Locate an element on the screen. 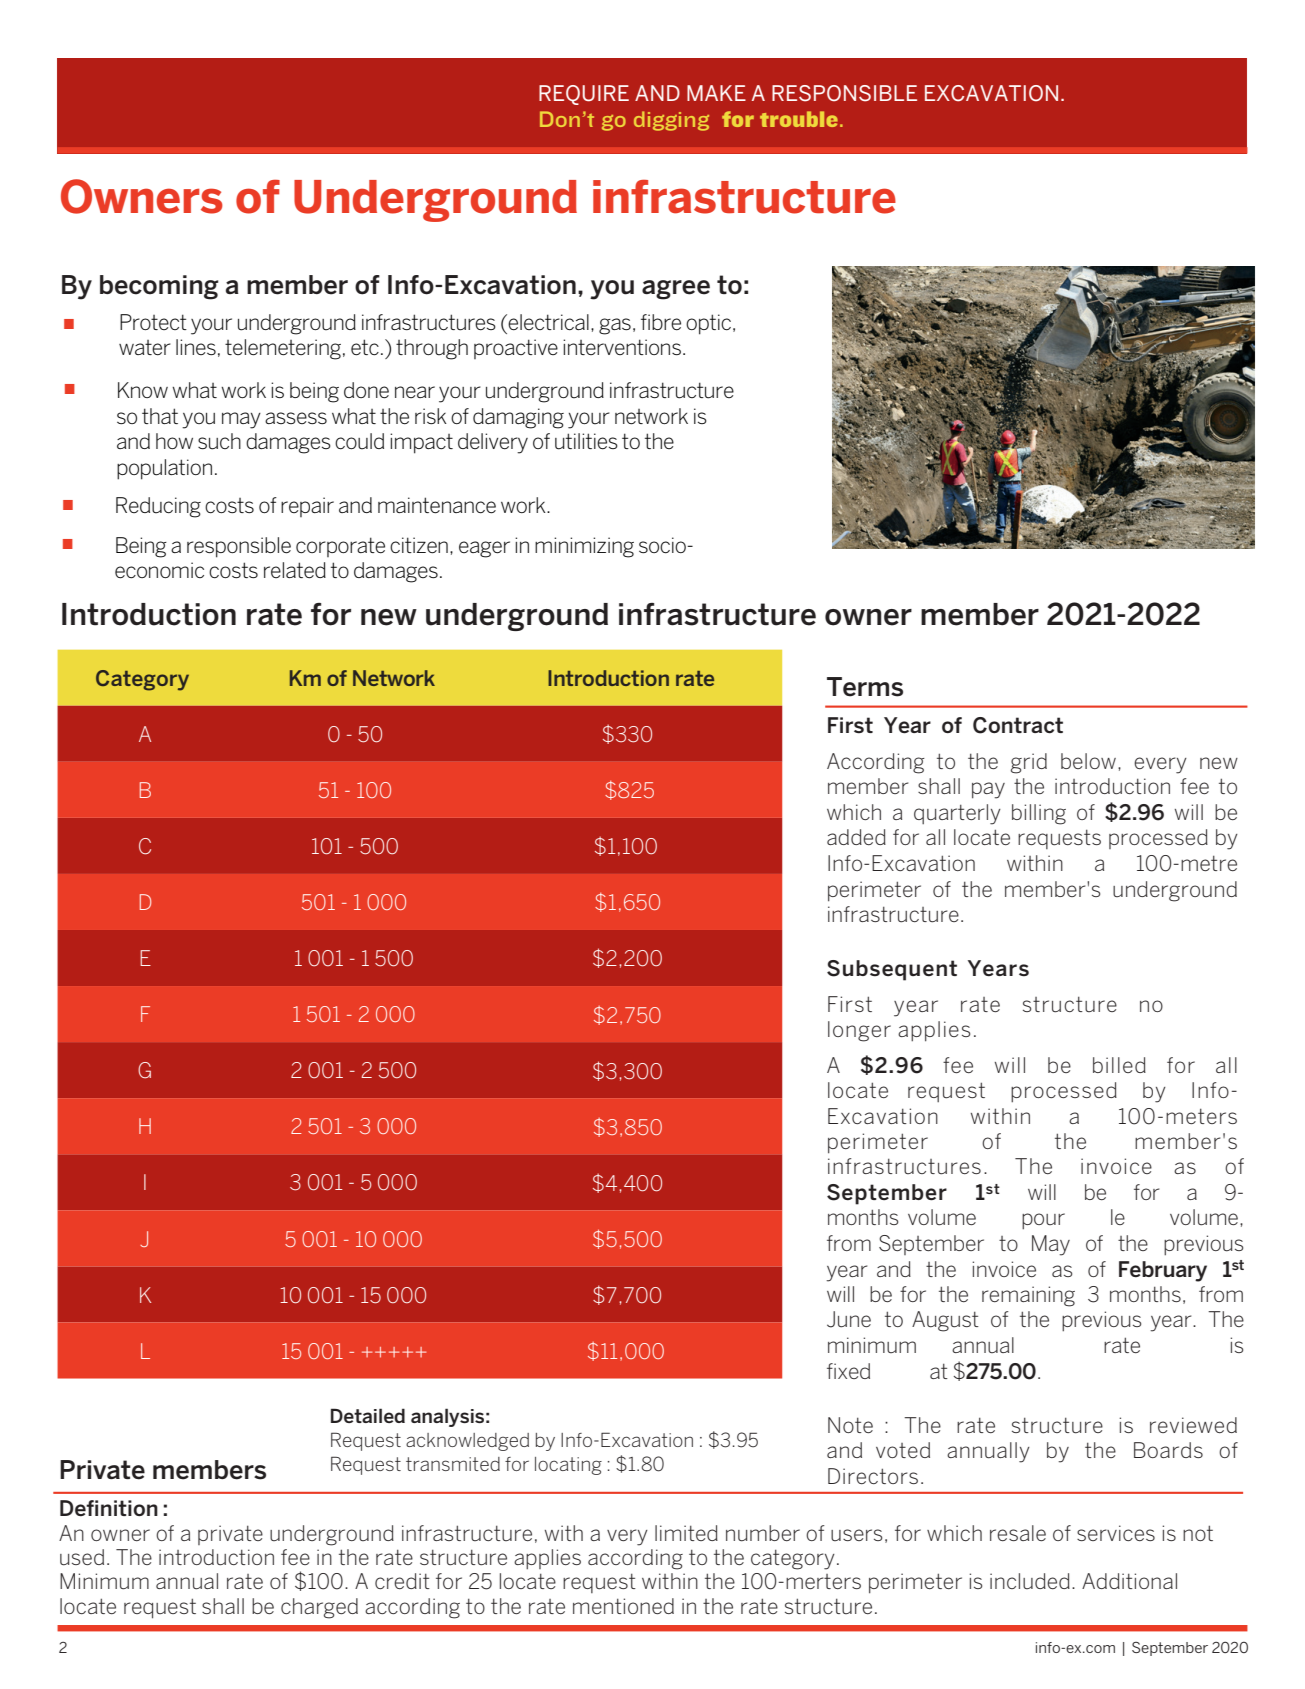  charged is located at coordinates (319, 1608).
